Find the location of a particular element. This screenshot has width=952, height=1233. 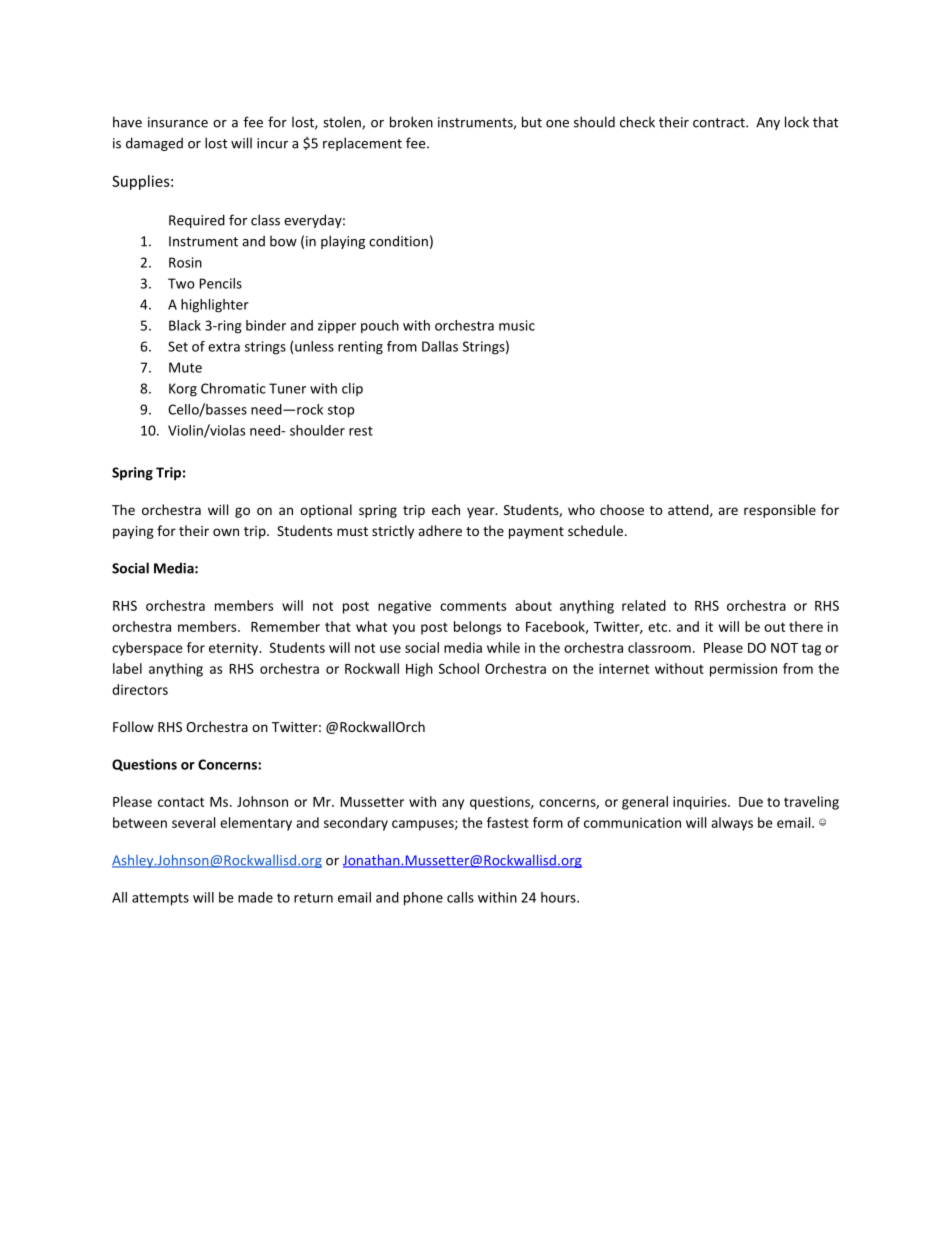

contract is located at coordinates (720, 123).
